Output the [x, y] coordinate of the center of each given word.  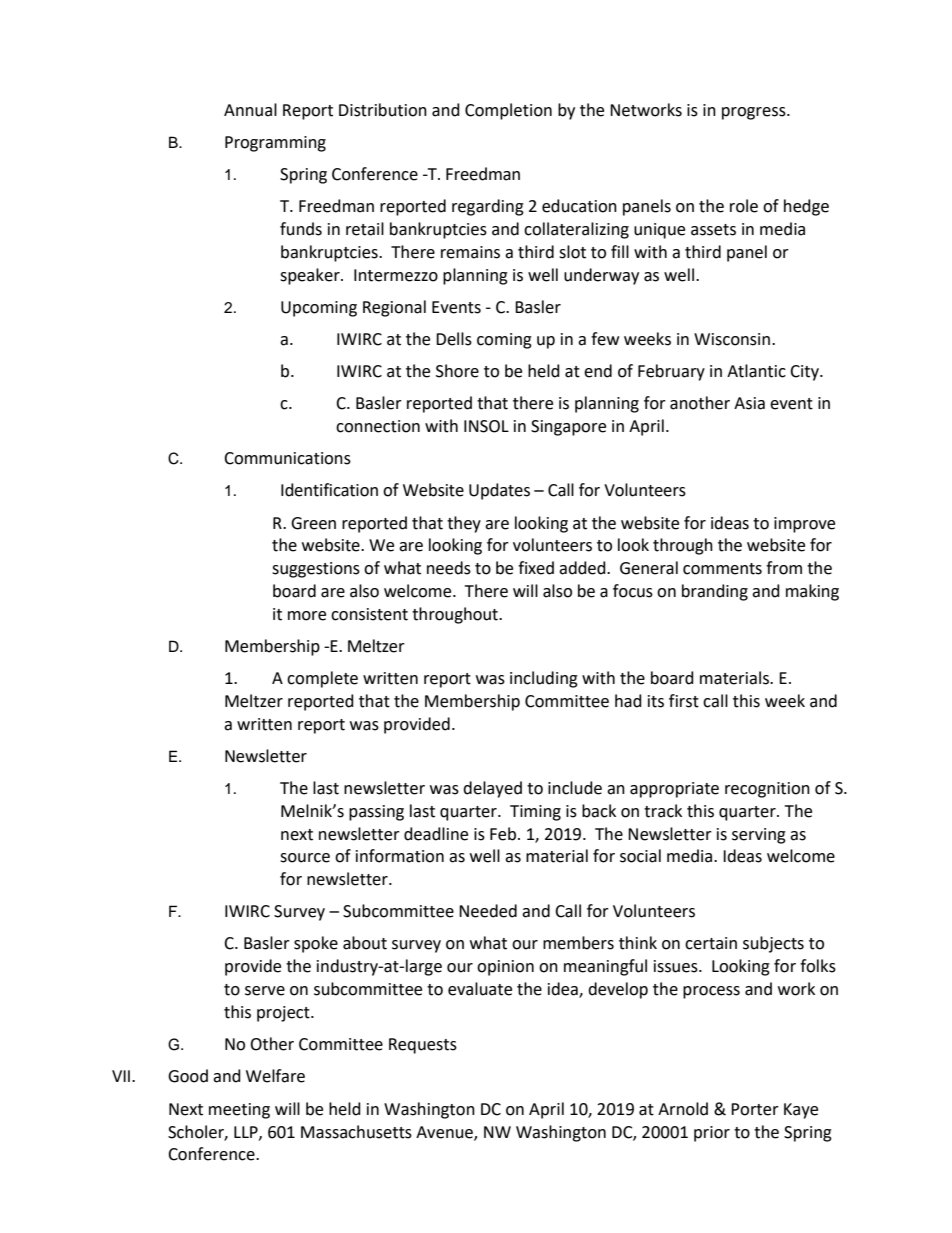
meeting [239, 1111]
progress [755, 113]
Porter [755, 1109]
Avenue [445, 1133]
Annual [250, 110]
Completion [508, 111]
